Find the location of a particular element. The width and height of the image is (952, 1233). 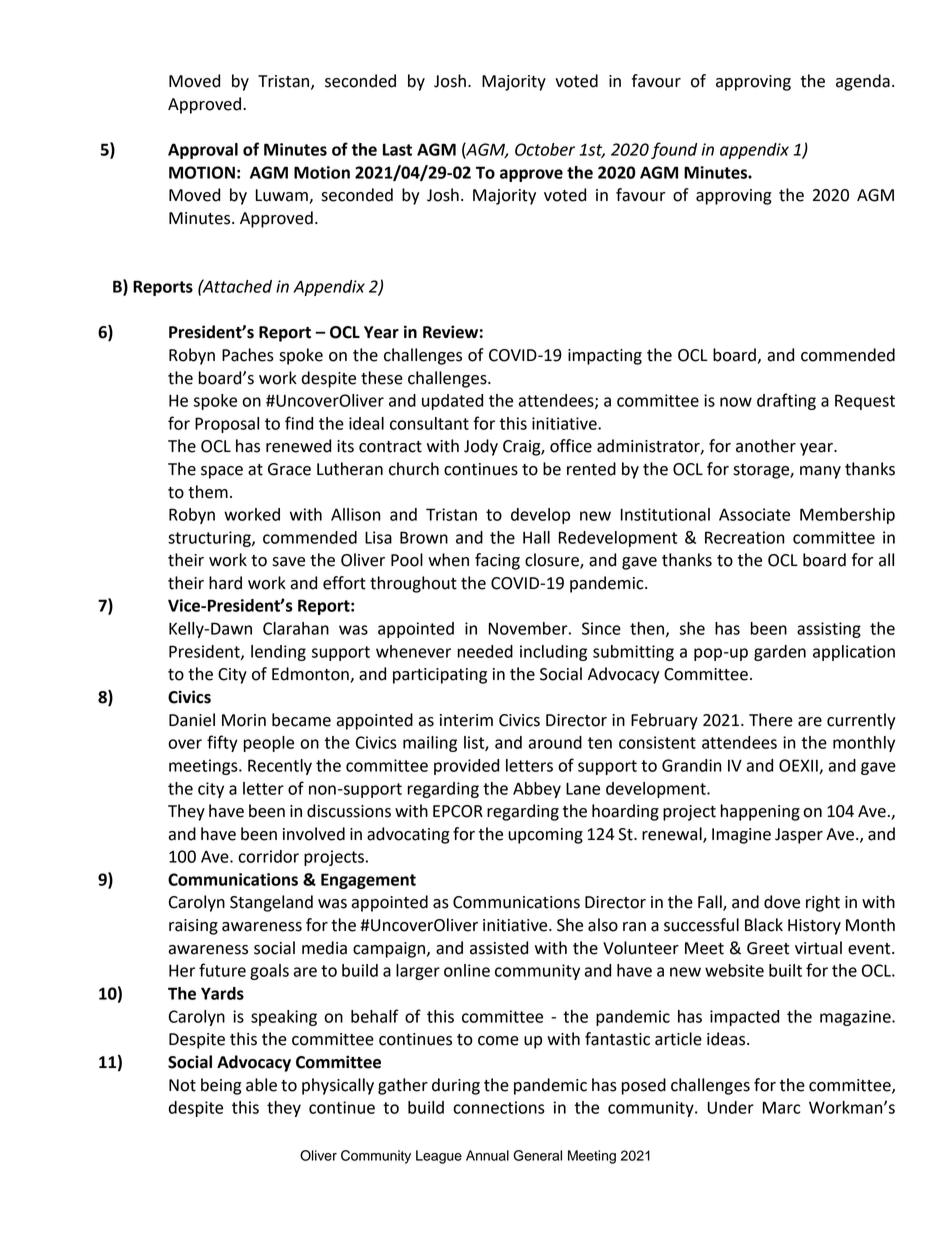

October is located at coordinates (545, 149).
